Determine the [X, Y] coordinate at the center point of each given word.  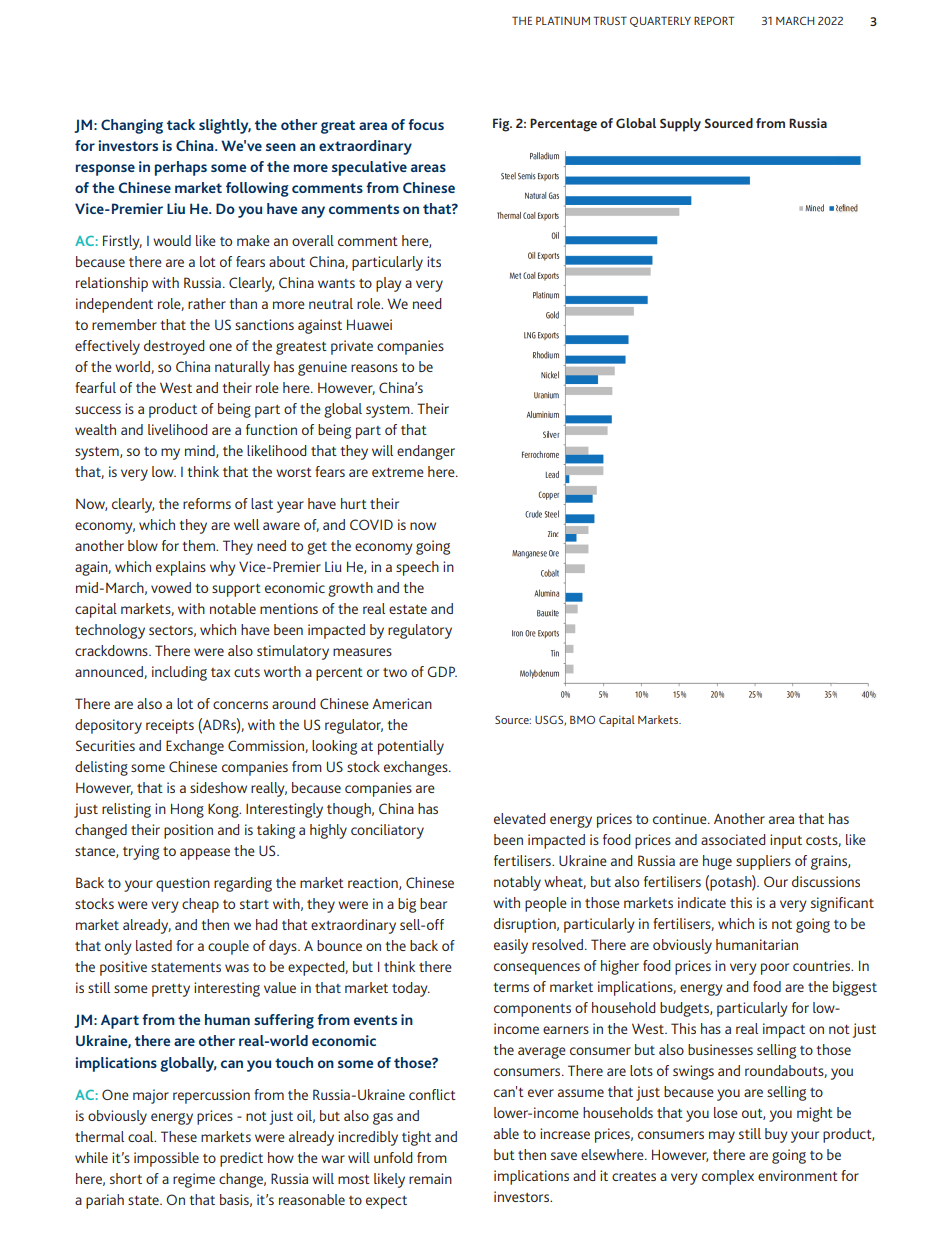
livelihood [178, 429]
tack [181, 124]
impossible [166, 1159]
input [786, 841]
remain [430, 1178]
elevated [520, 818]
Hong [187, 810]
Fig [502, 125]
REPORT [714, 20]
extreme [398, 472]
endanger [426, 452]
